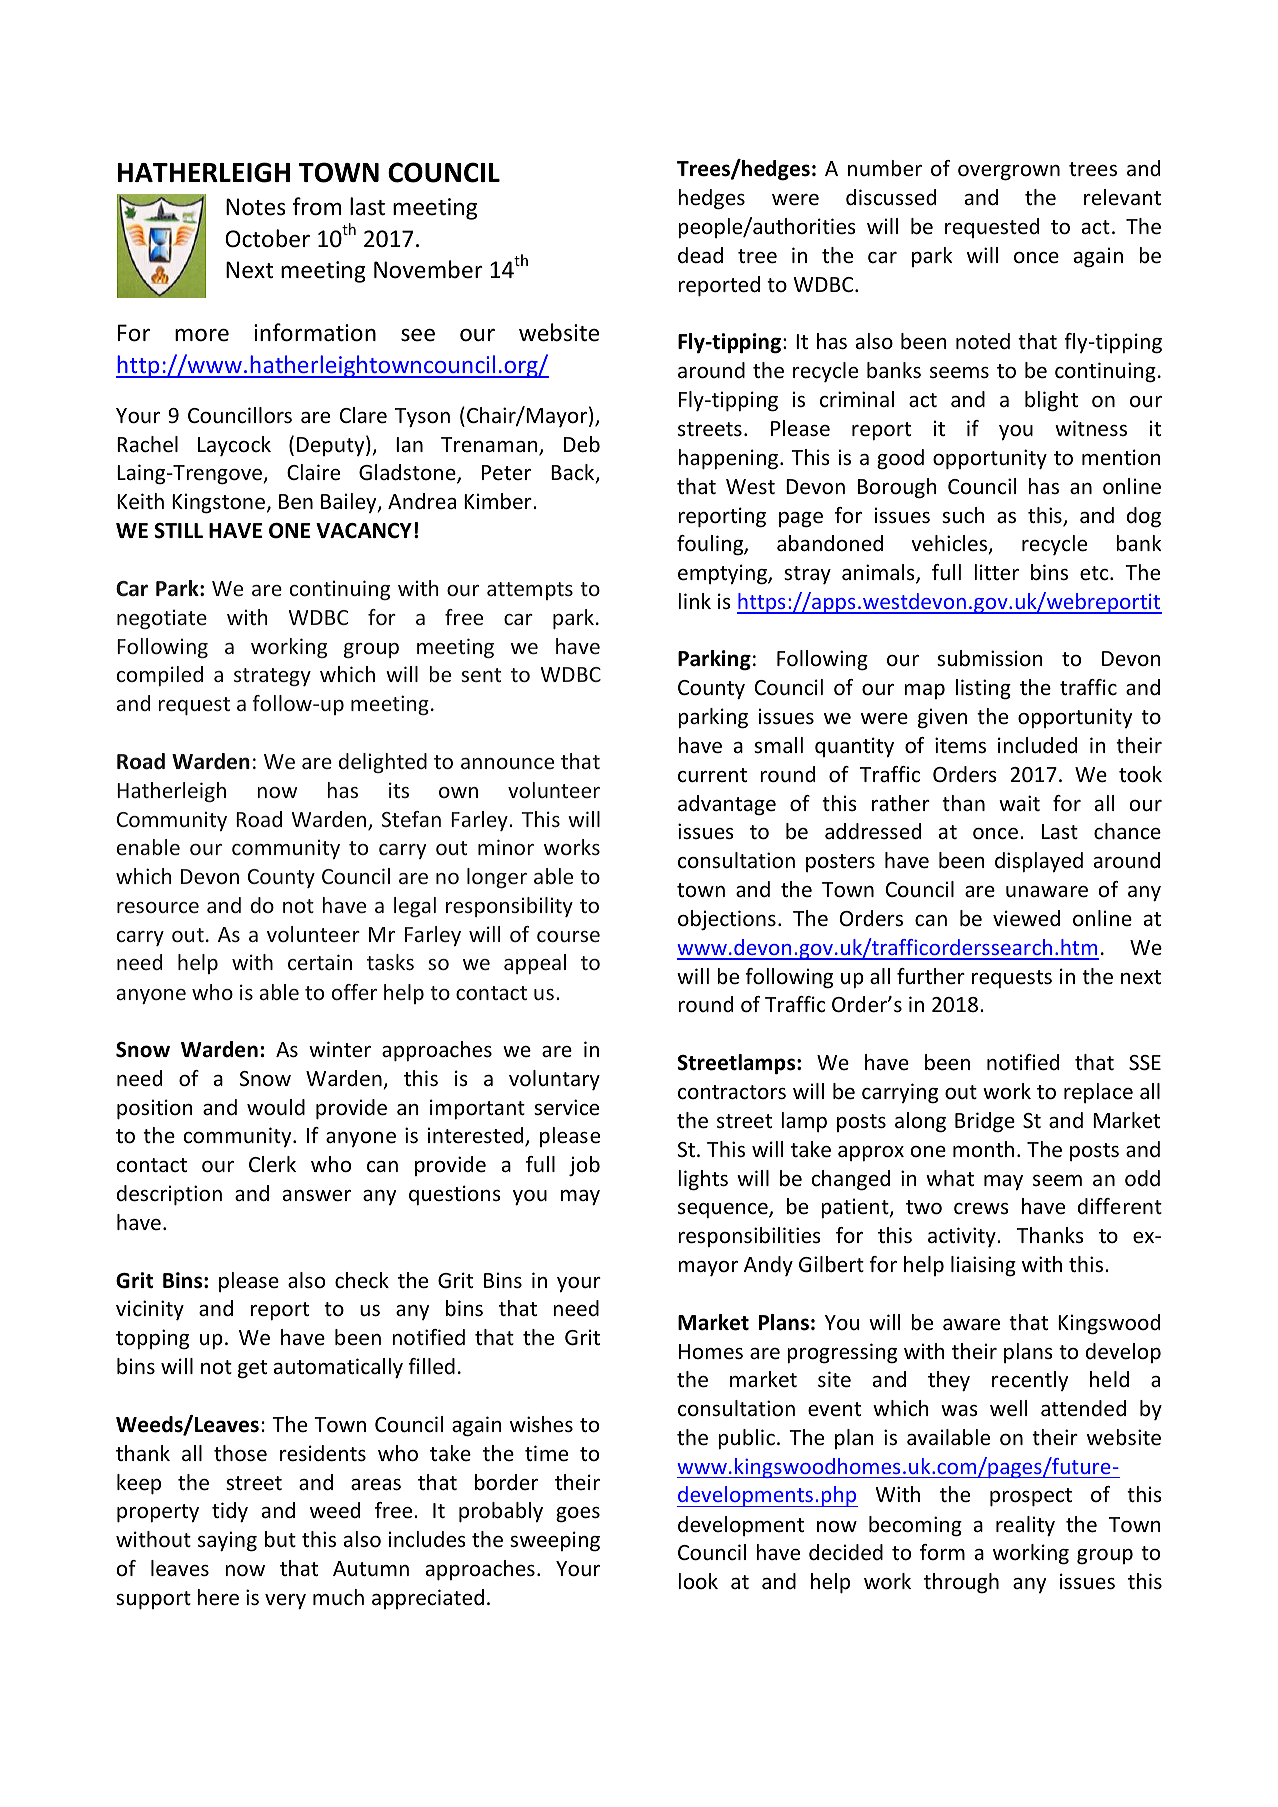 The image size is (1278, 1807). I want to click on look, so click(698, 1581).
